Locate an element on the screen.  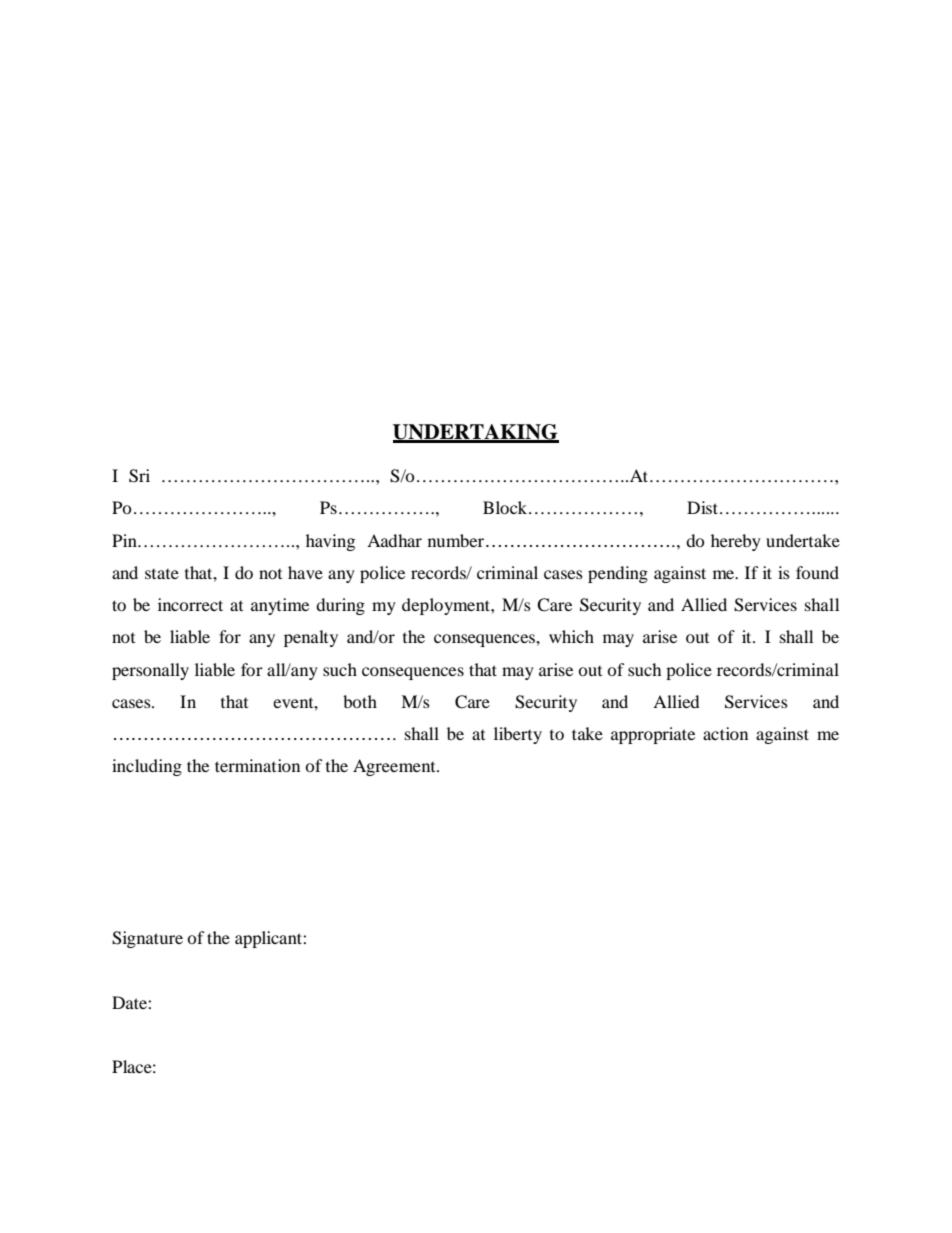
both is located at coordinates (360, 701).
